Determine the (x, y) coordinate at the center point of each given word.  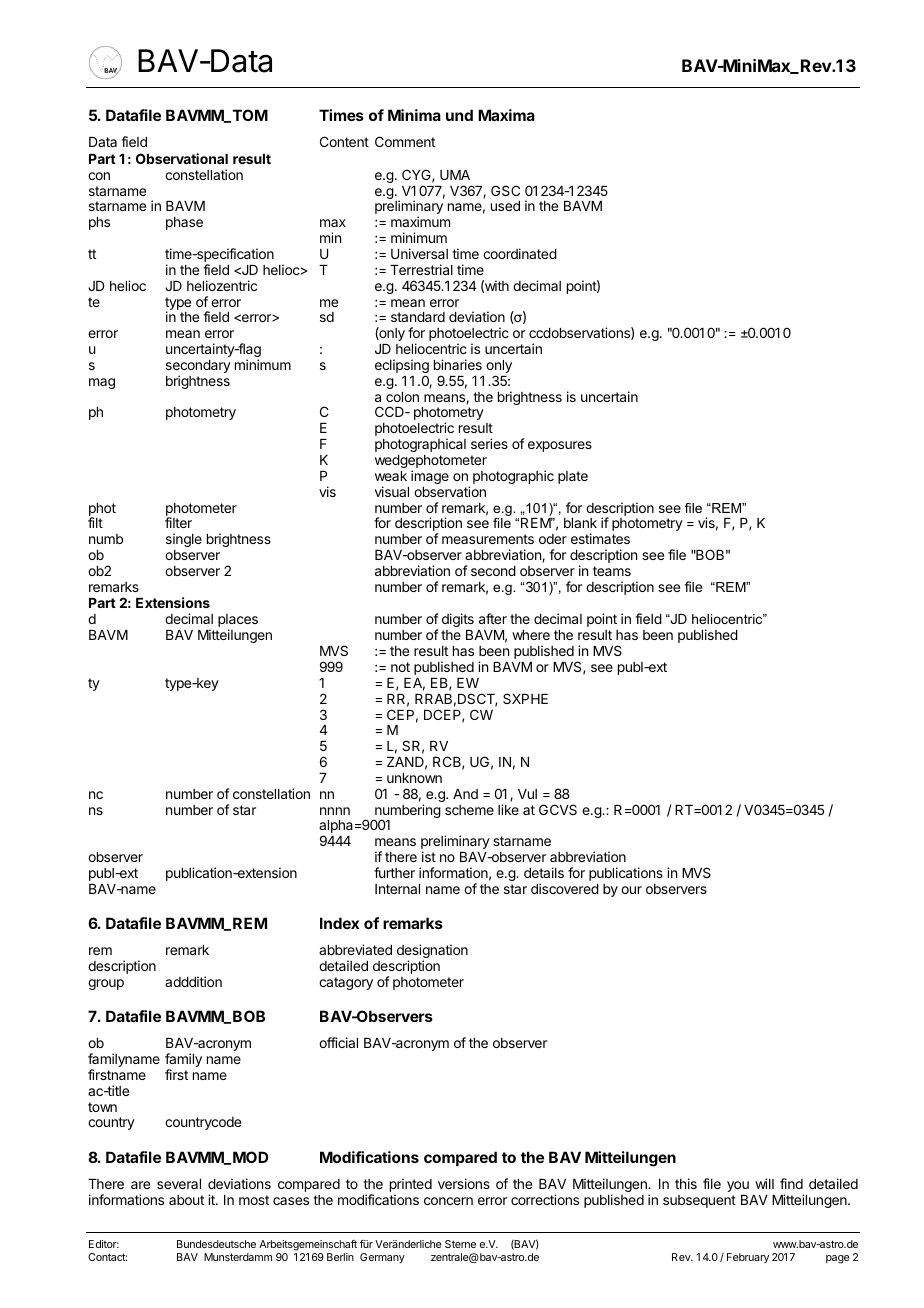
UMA (455, 175)
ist (429, 856)
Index (339, 923)
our (631, 890)
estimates (600, 538)
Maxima (506, 115)
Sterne (460, 1244)
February (748, 1258)
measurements (488, 539)
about (186, 1200)
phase (184, 223)
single (184, 540)
